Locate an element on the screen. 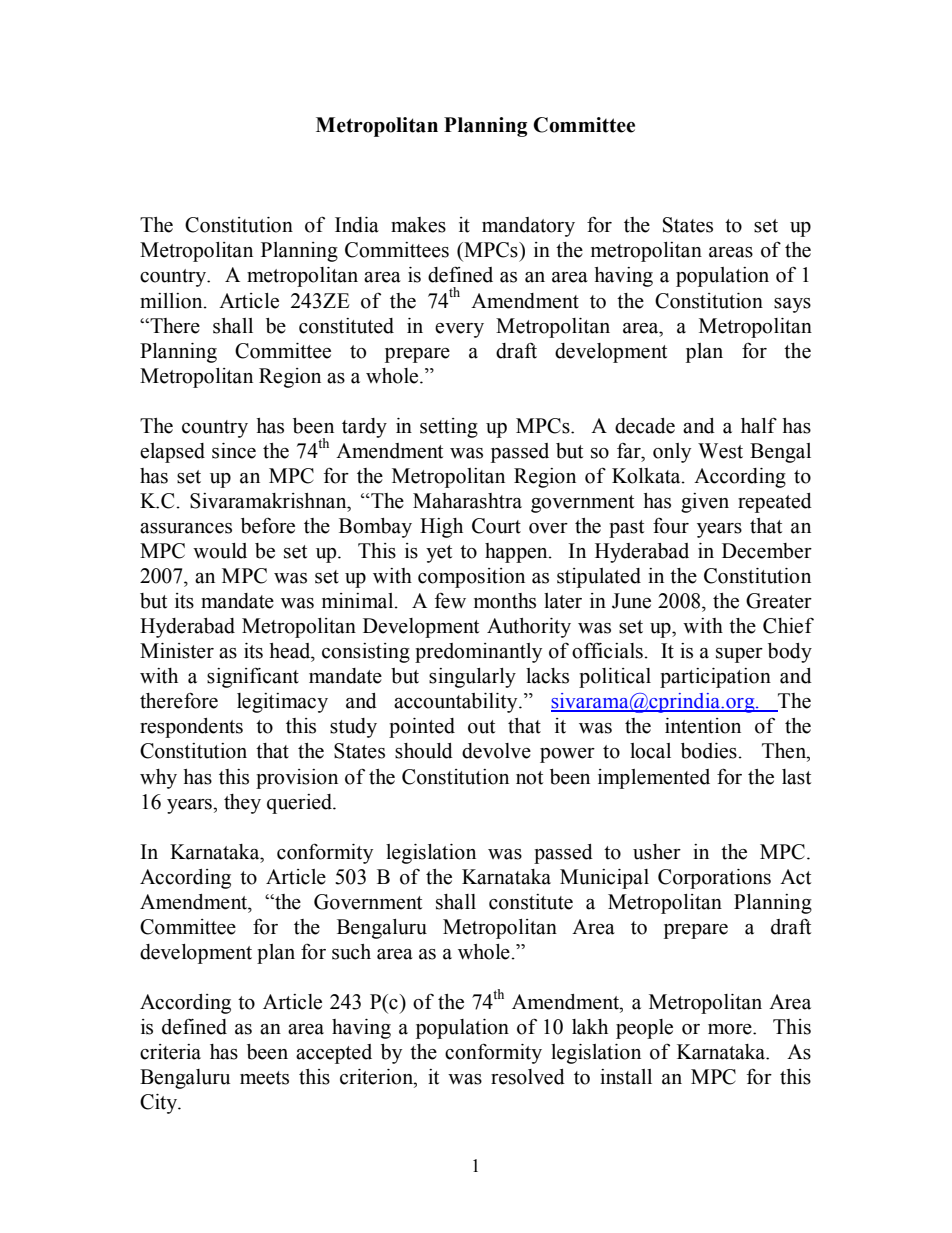  million is located at coordinates (172, 301).
